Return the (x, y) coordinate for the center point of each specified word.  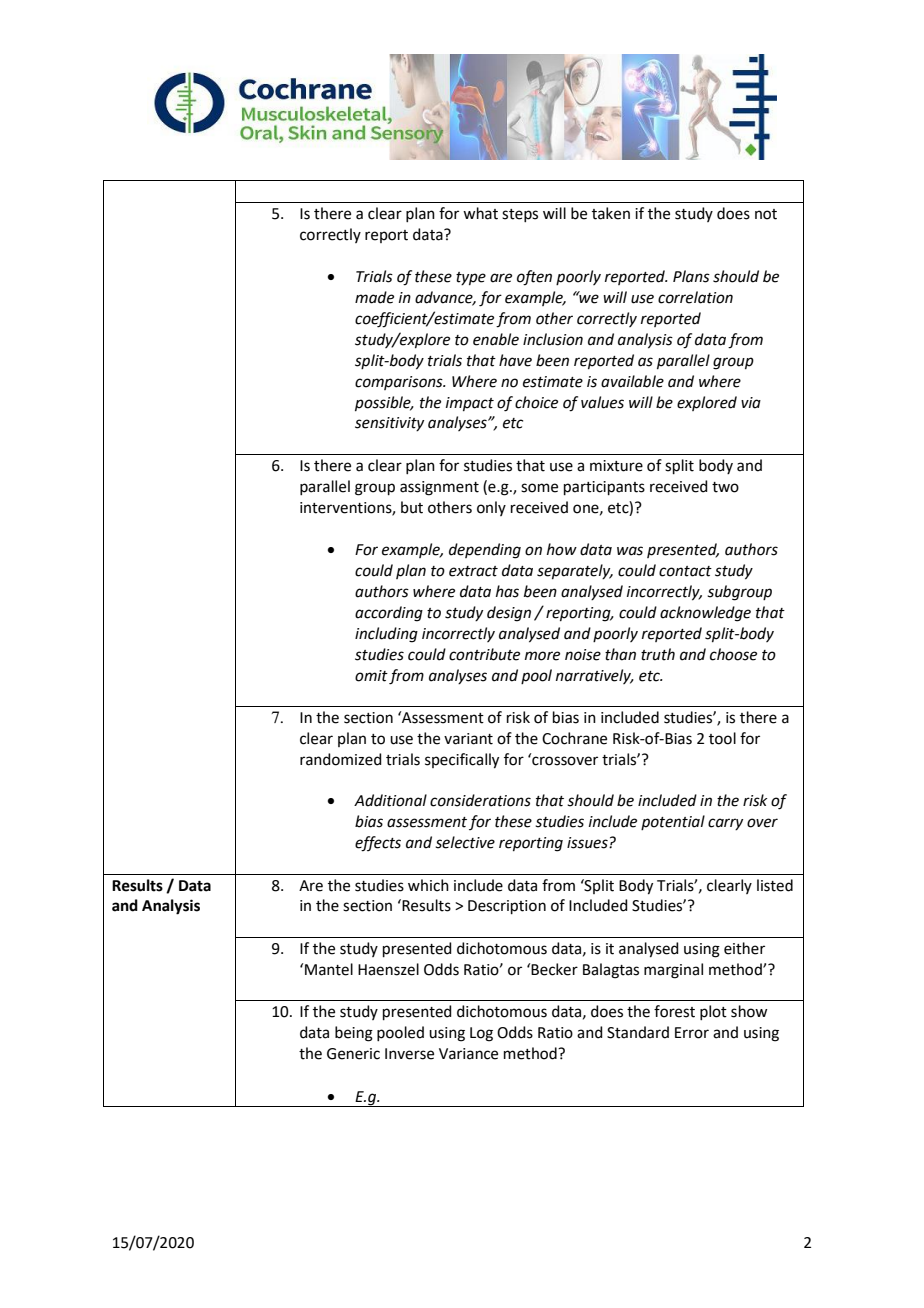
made (374, 297)
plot (713, 1012)
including (386, 635)
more (542, 656)
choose (733, 654)
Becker (554, 969)
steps (520, 215)
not (766, 214)
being (354, 1034)
